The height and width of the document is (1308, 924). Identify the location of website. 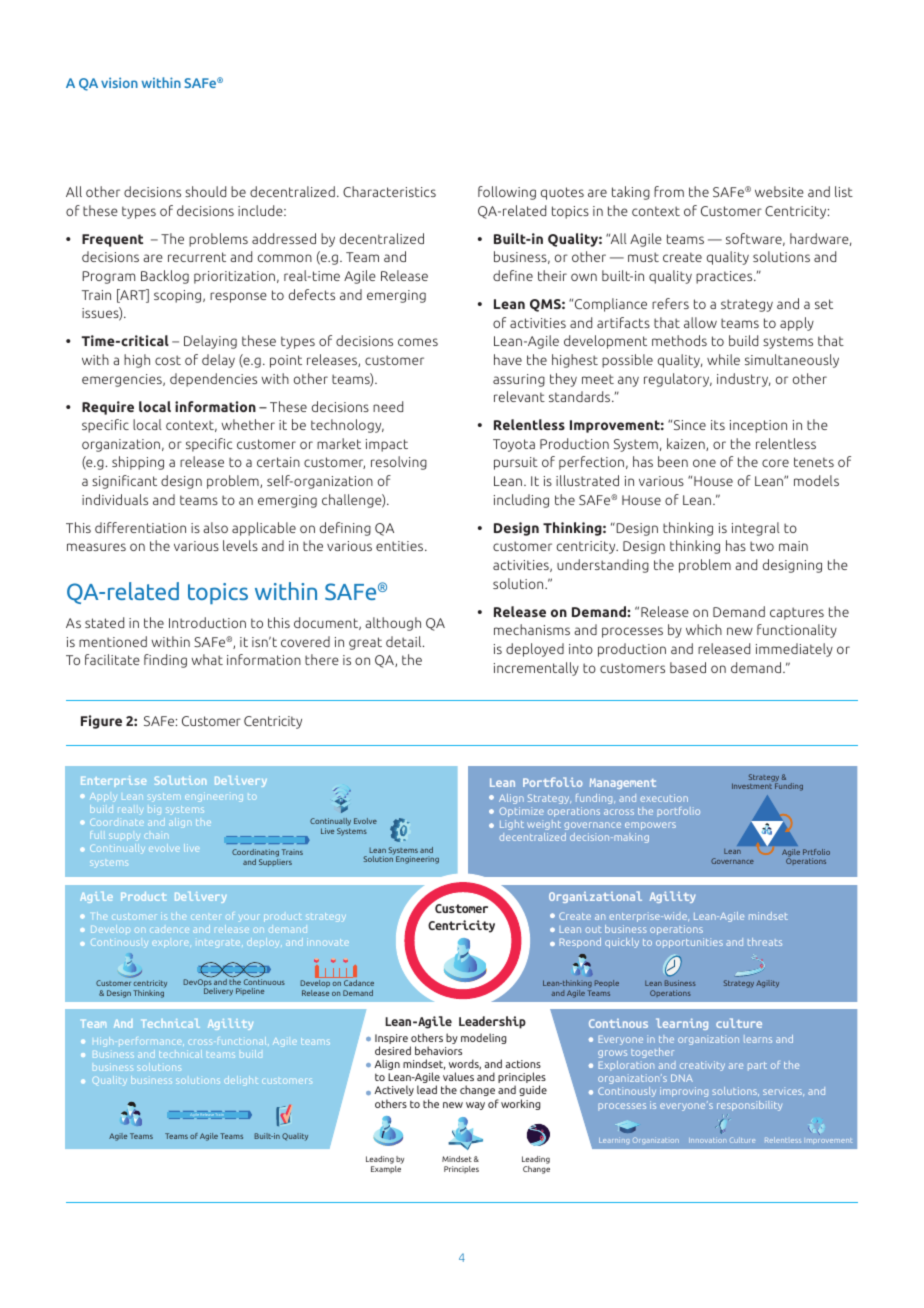
(779, 191).
